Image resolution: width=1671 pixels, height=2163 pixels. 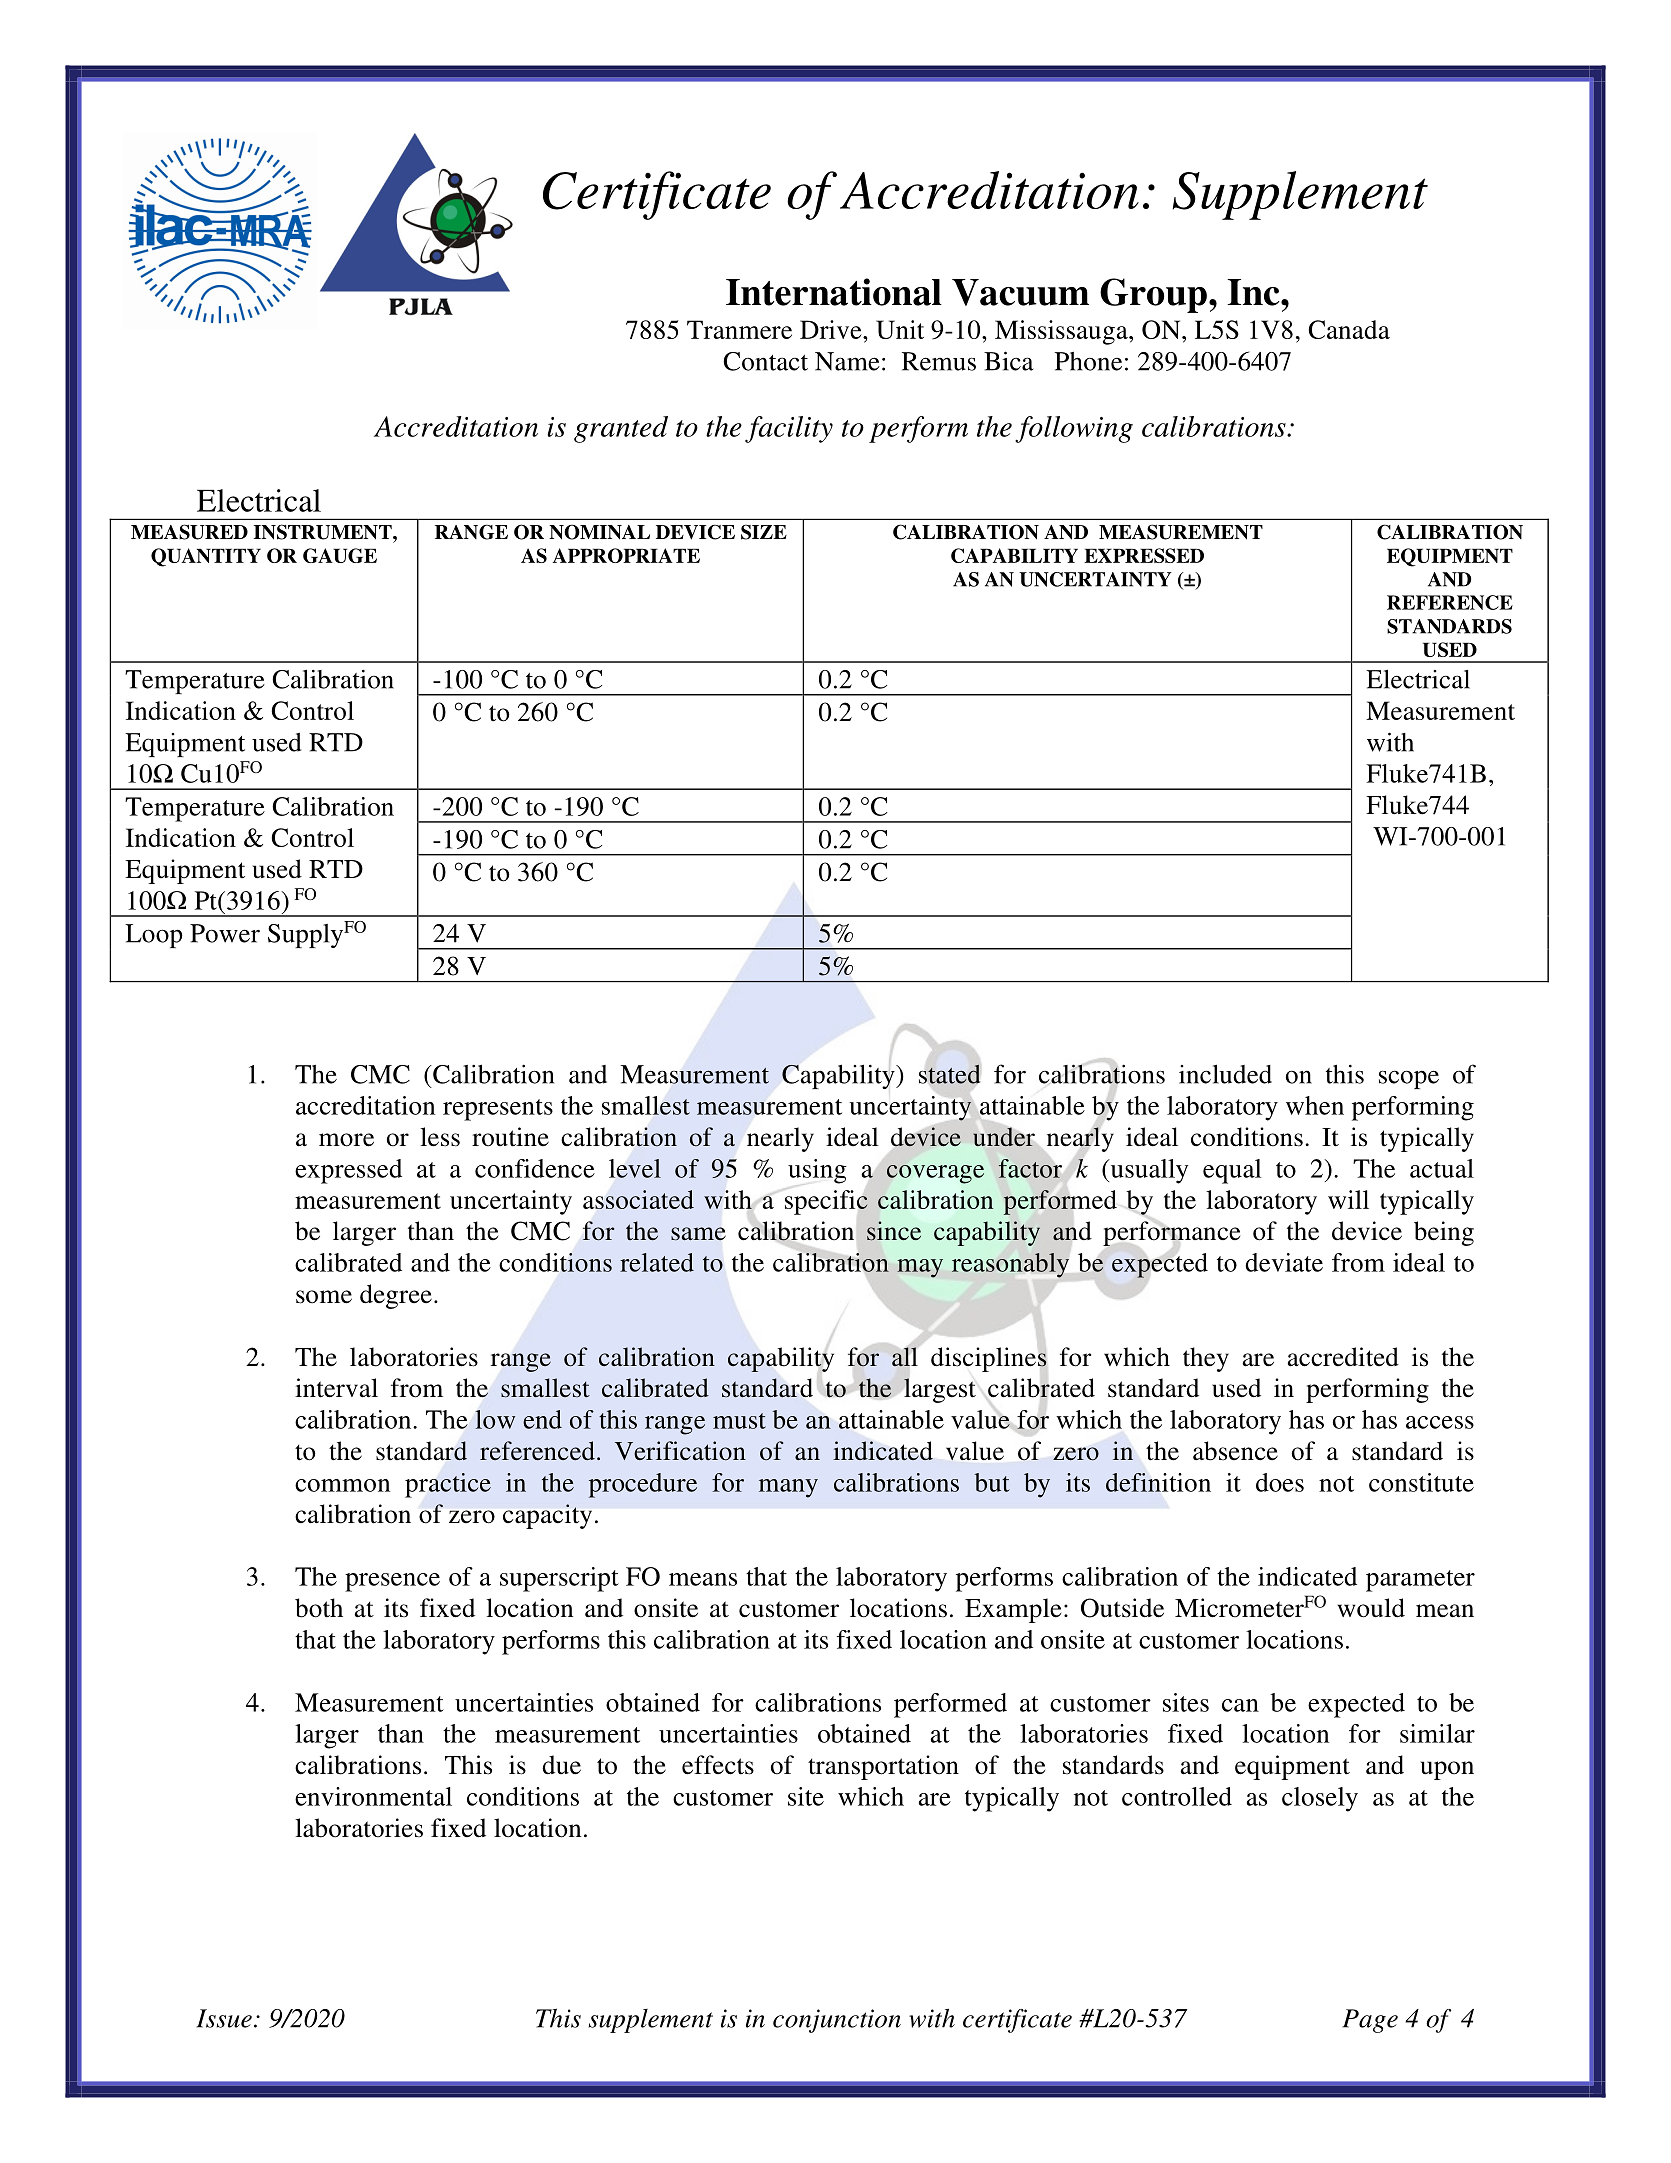 I want to click on Power, so click(x=225, y=933).
